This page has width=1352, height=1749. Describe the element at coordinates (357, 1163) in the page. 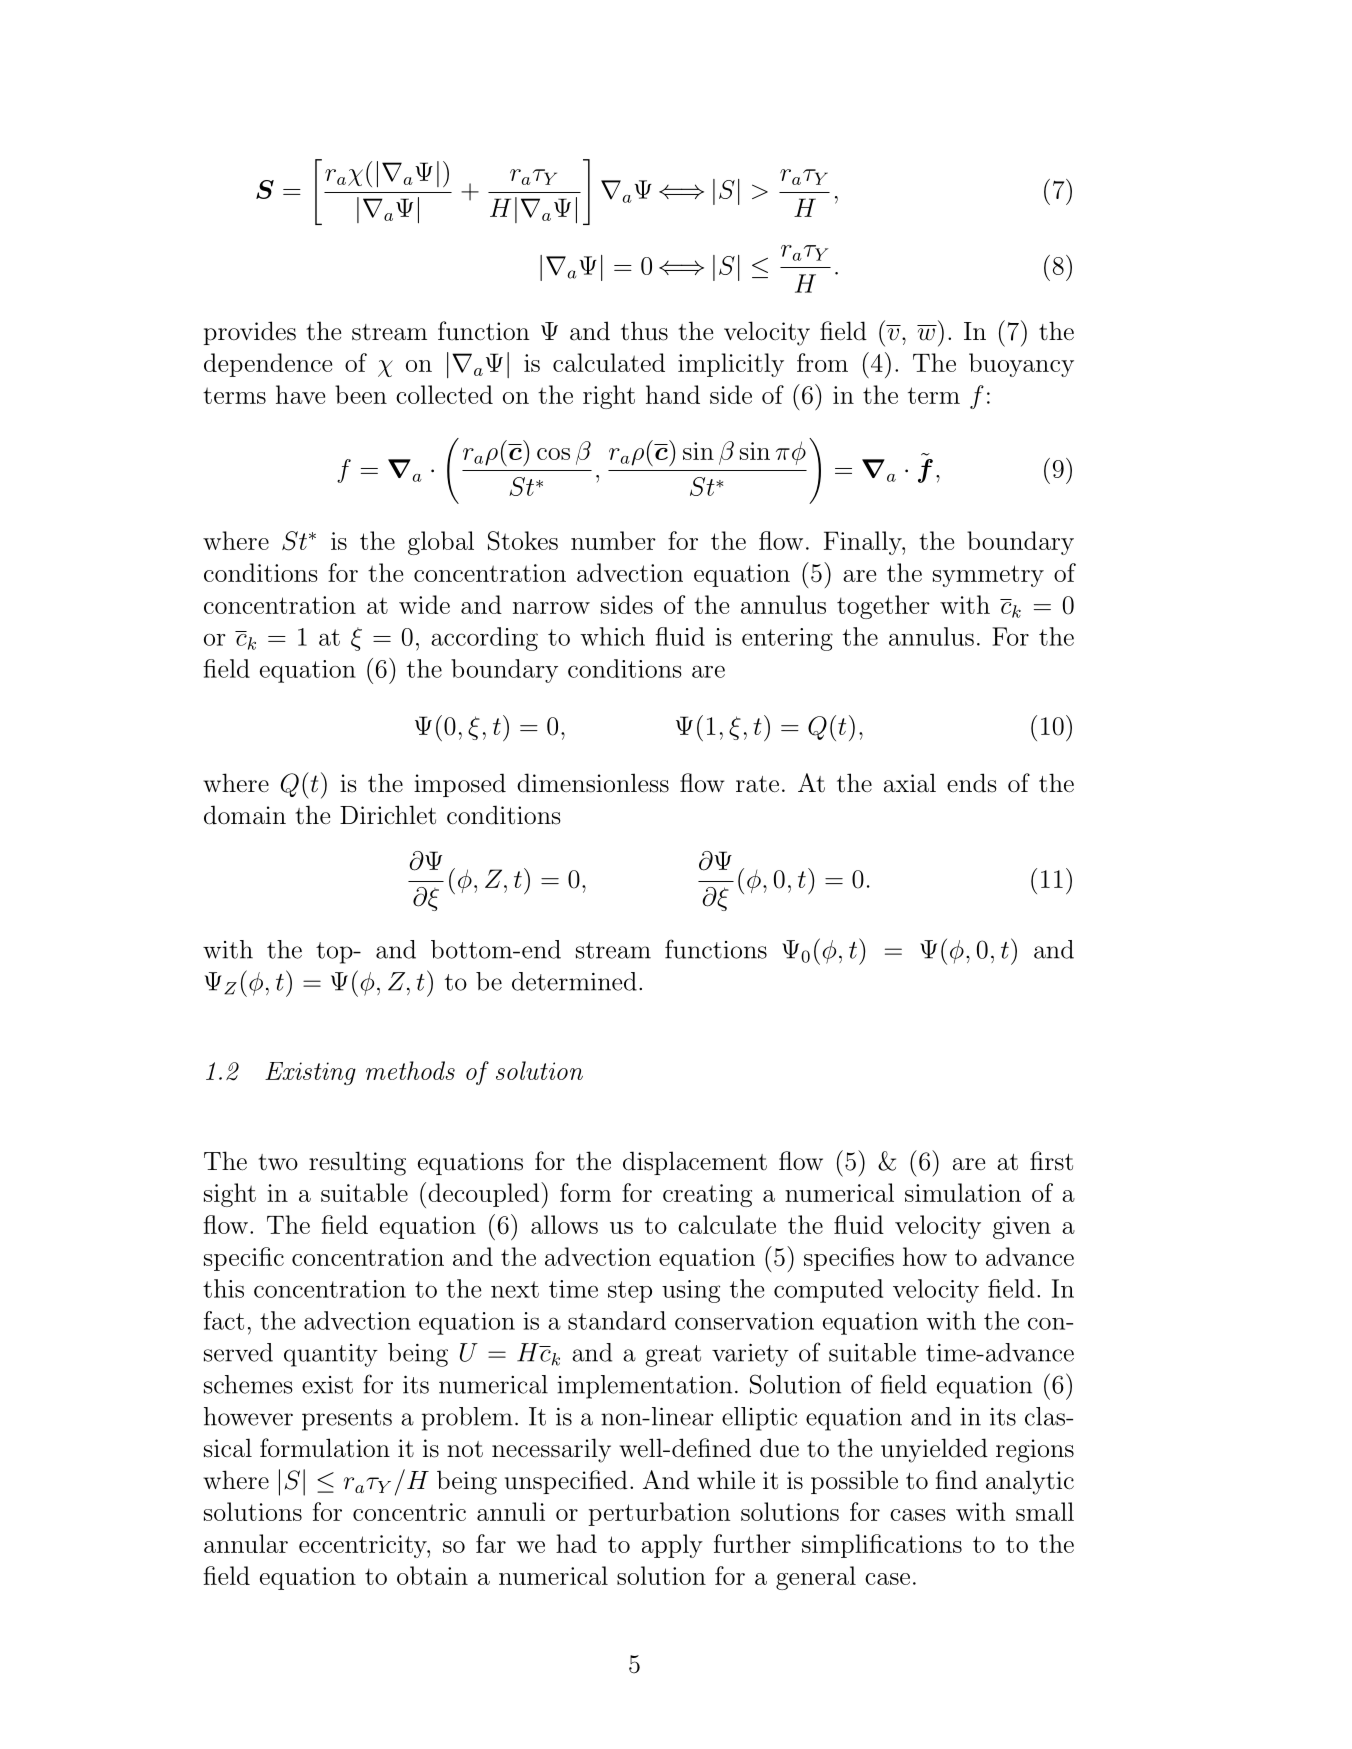

I see `resulting` at that location.
